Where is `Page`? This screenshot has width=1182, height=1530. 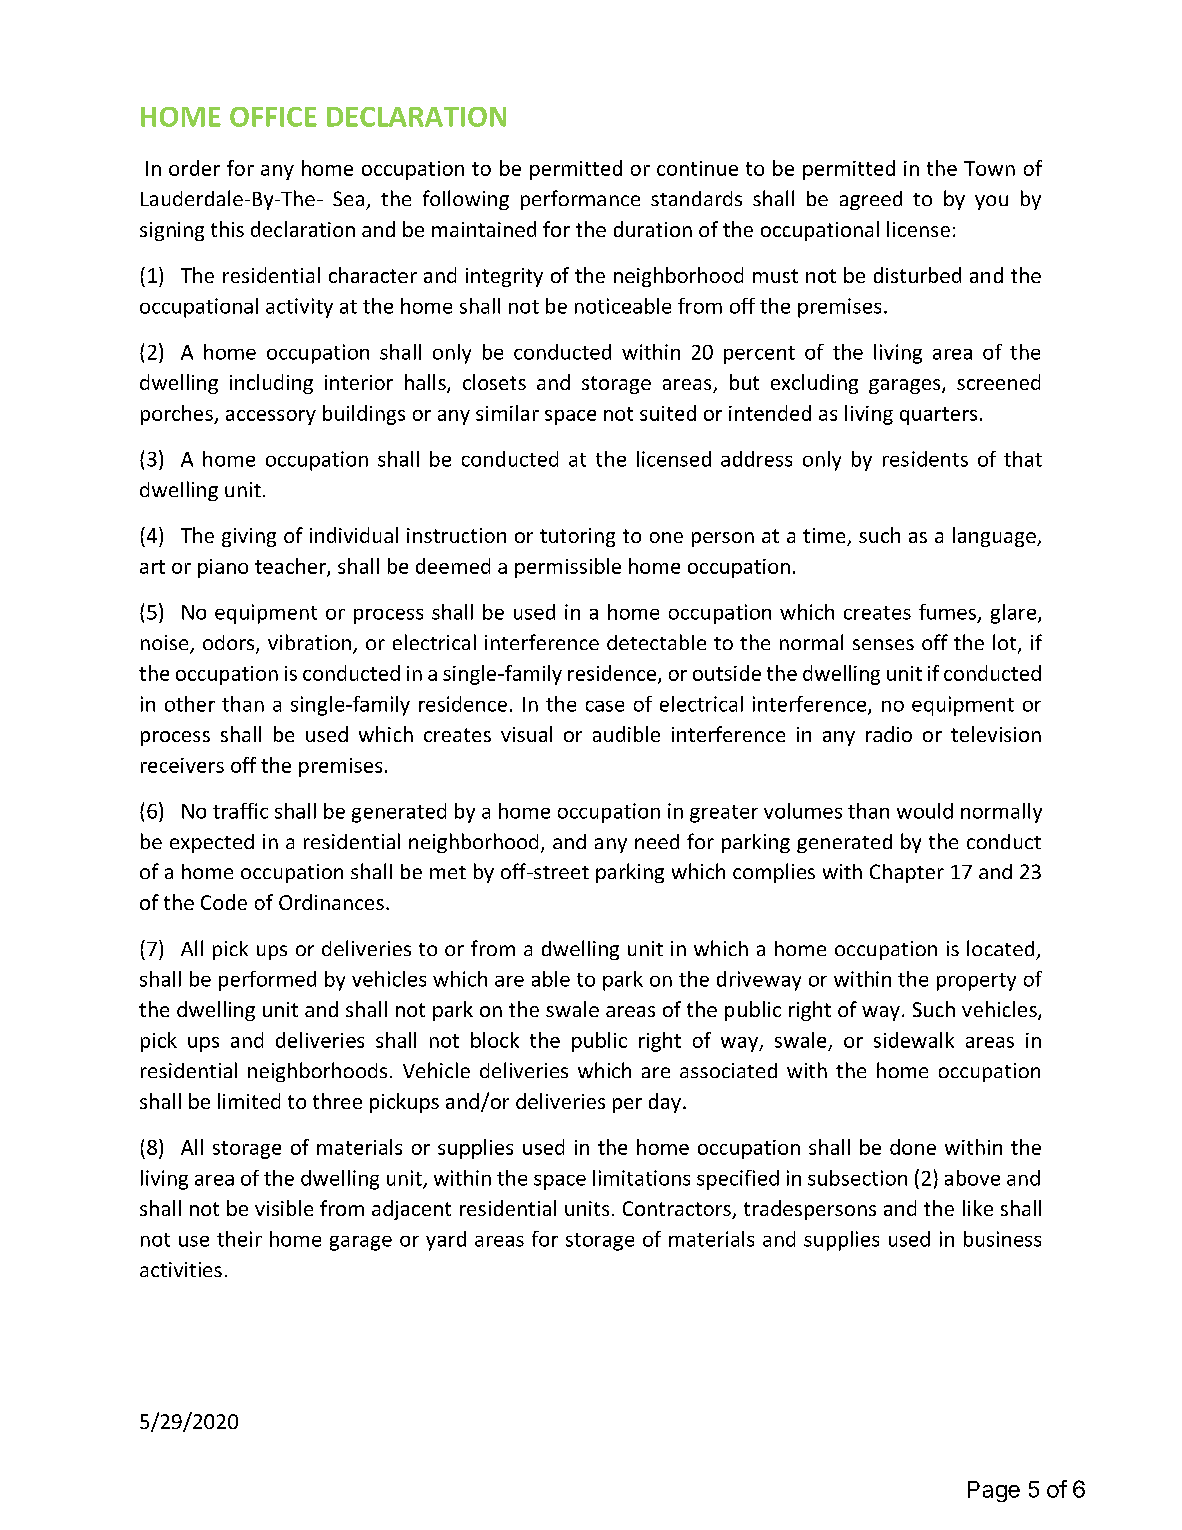 Page is located at coordinates (994, 1491).
